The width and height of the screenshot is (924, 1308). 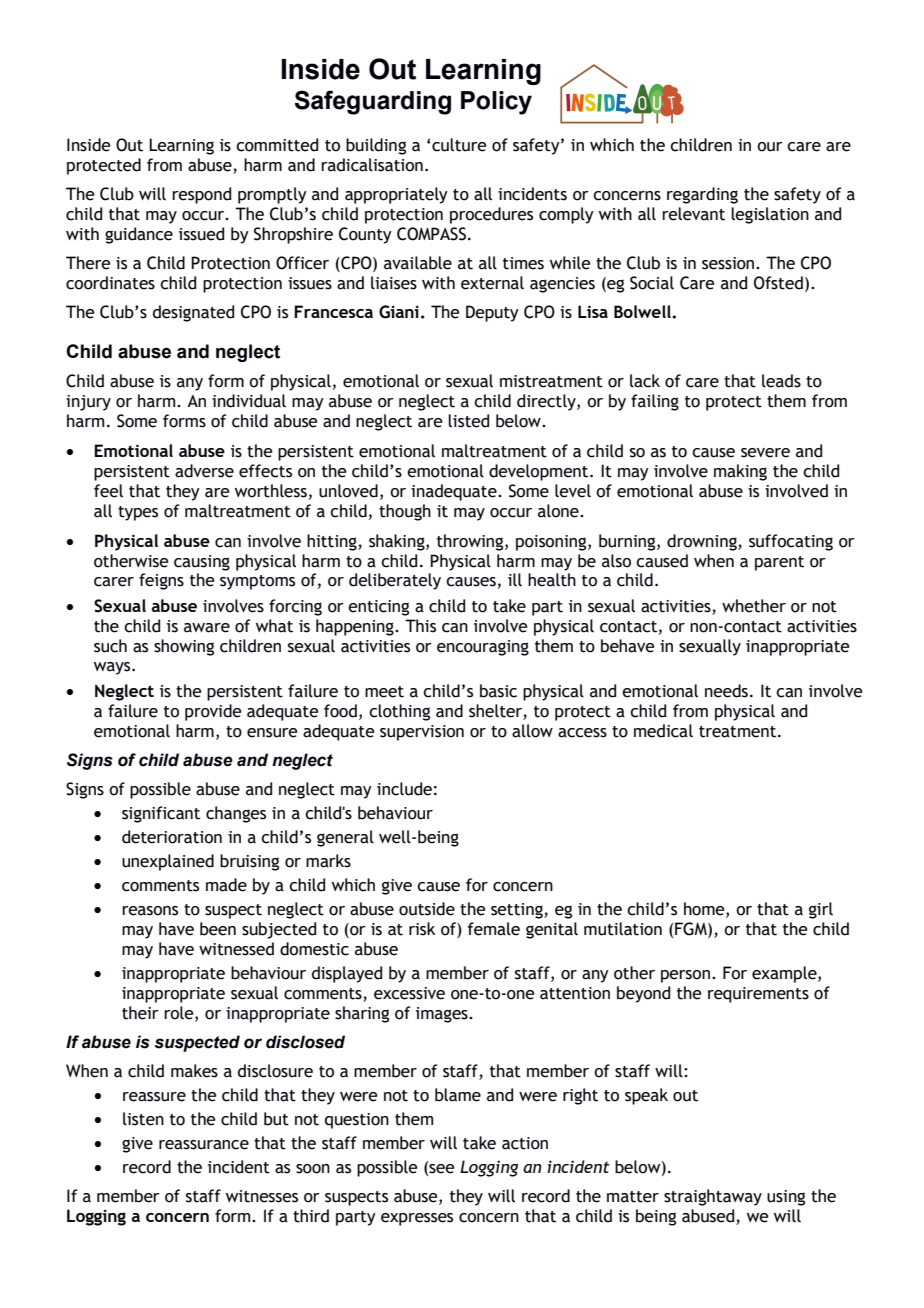 What do you see at coordinates (713, 1197) in the screenshot?
I see `straightaway` at bounding box center [713, 1197].
